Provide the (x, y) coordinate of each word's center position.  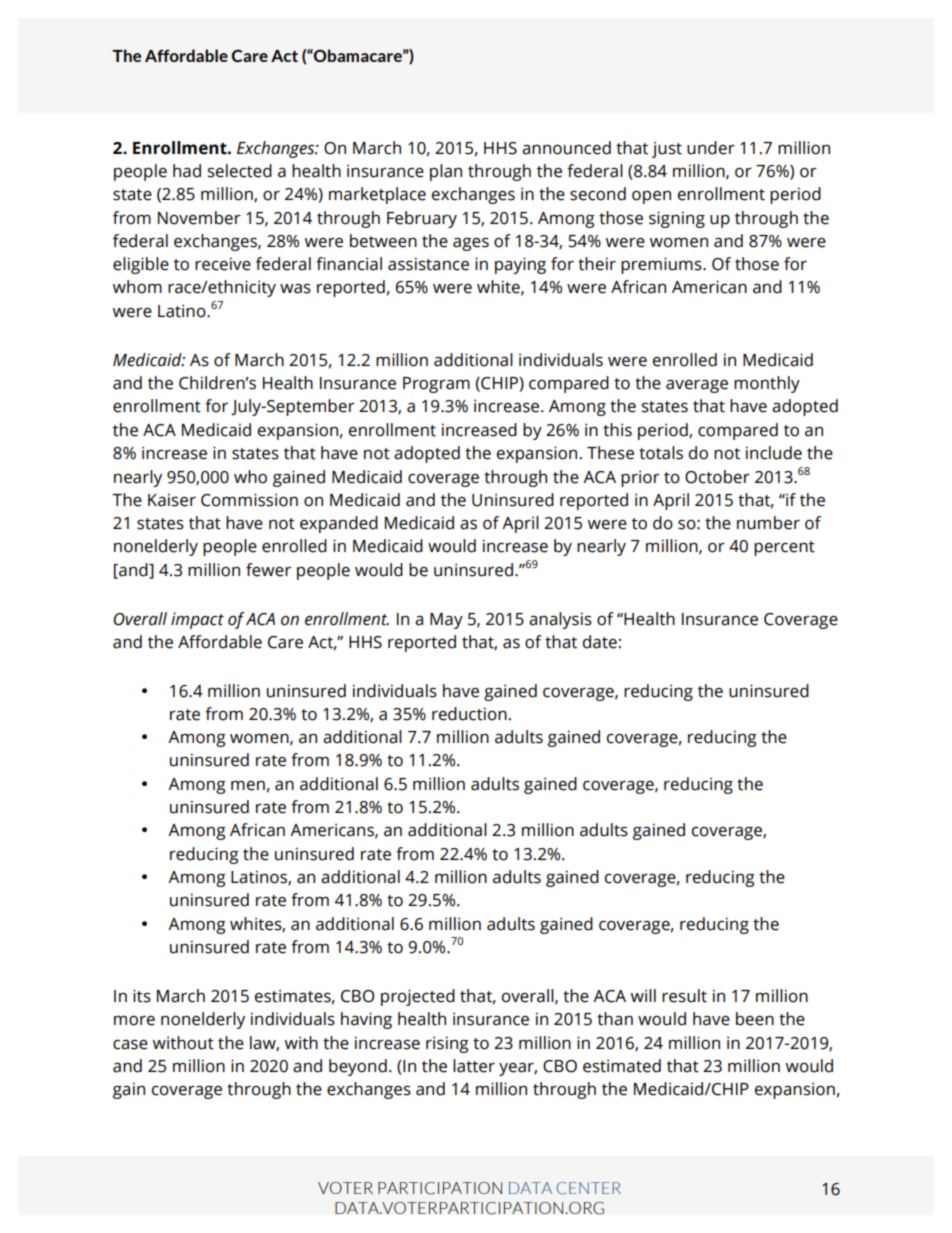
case (130, 1045)
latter (474, 1066)
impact (197, 620)
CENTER (589, 1188)
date (600, 642)
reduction (469, 714)
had (187, 171)
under (711, 148)
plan (446, 172)
